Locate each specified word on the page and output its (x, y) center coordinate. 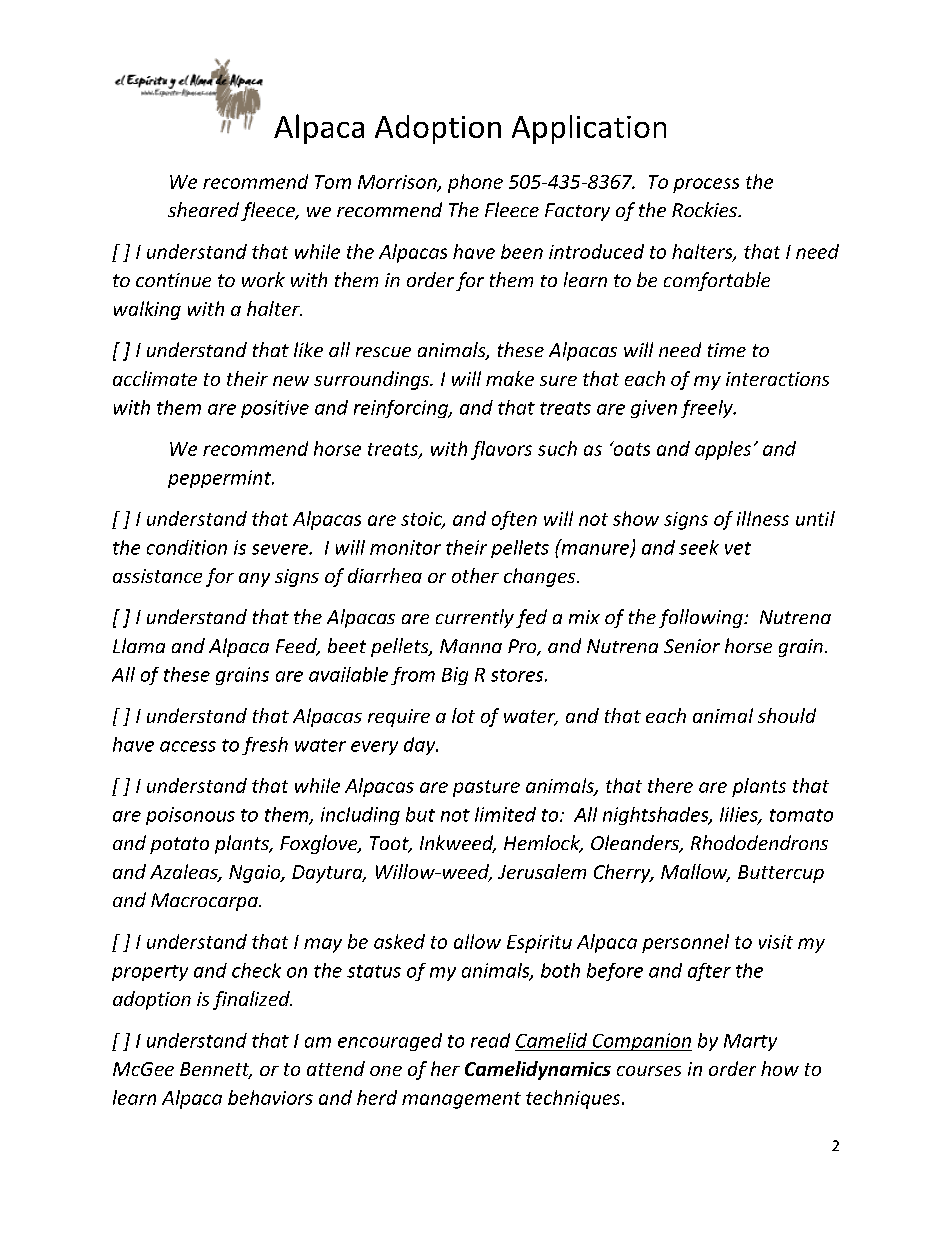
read (490, 1040)
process (706, 185)
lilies (740, 815)
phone (475, 183)
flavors (501, 450)
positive (275, 409)
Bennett (216, 1070)
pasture (486, 788)
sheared (203, 209)
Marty (750, 1042)
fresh (265, 746)
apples (723, 450)
